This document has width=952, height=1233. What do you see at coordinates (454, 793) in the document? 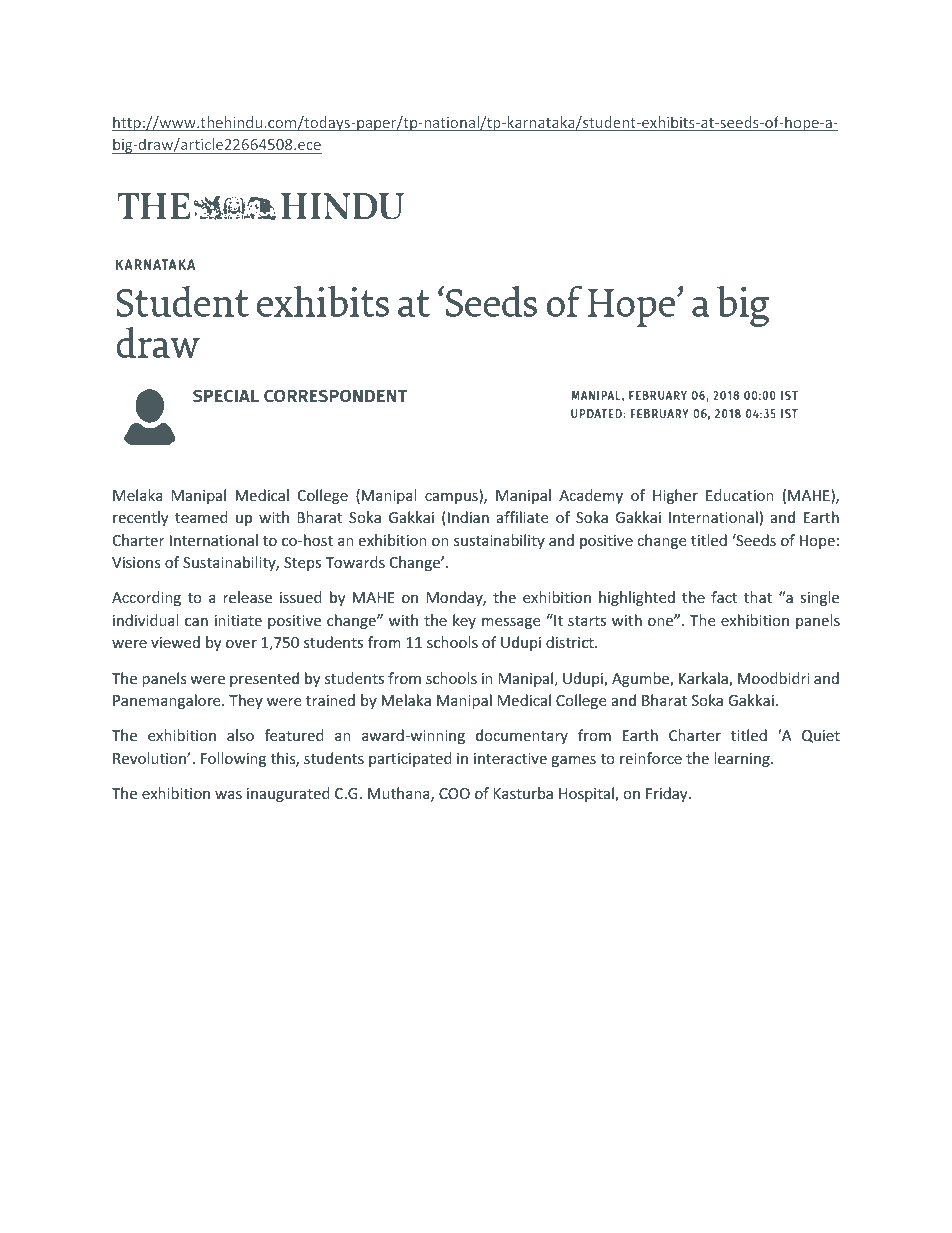
I see `COO` at bounding box center [454, 793].
